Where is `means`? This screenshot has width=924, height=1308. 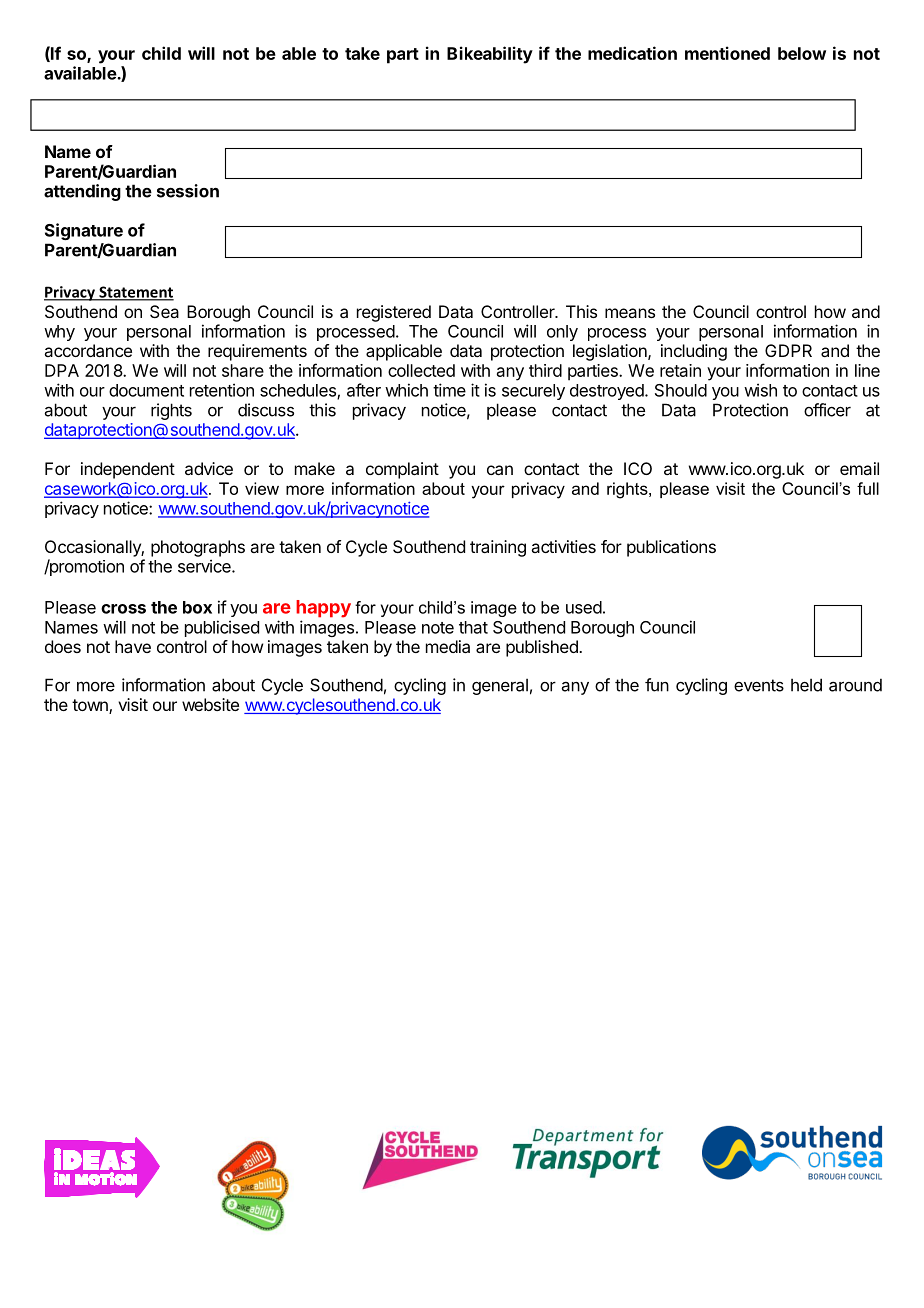 means is located at coordinates (630, 313).
